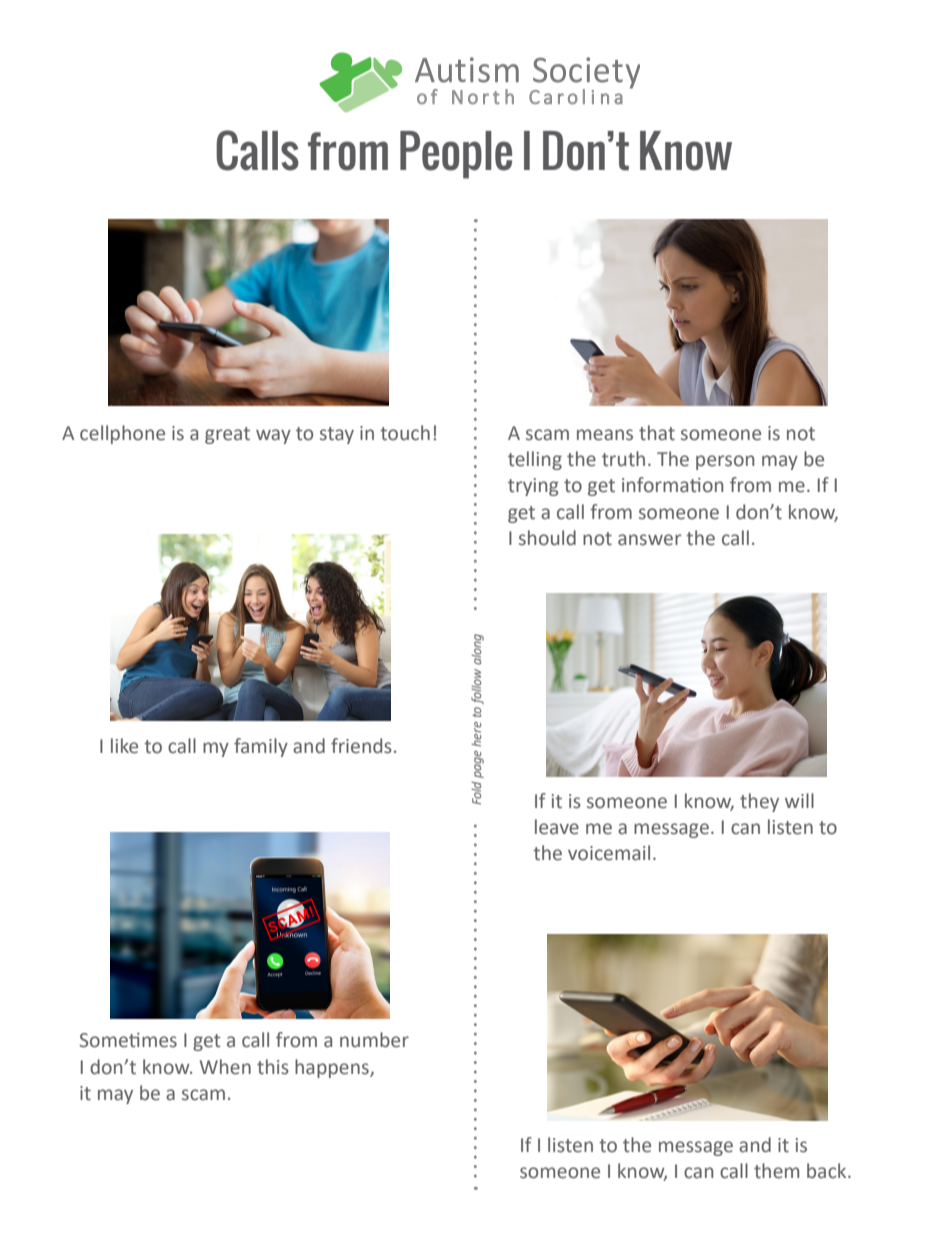  Describe the element at coordinates (456, 155) in the document. I see `People` at that location.
